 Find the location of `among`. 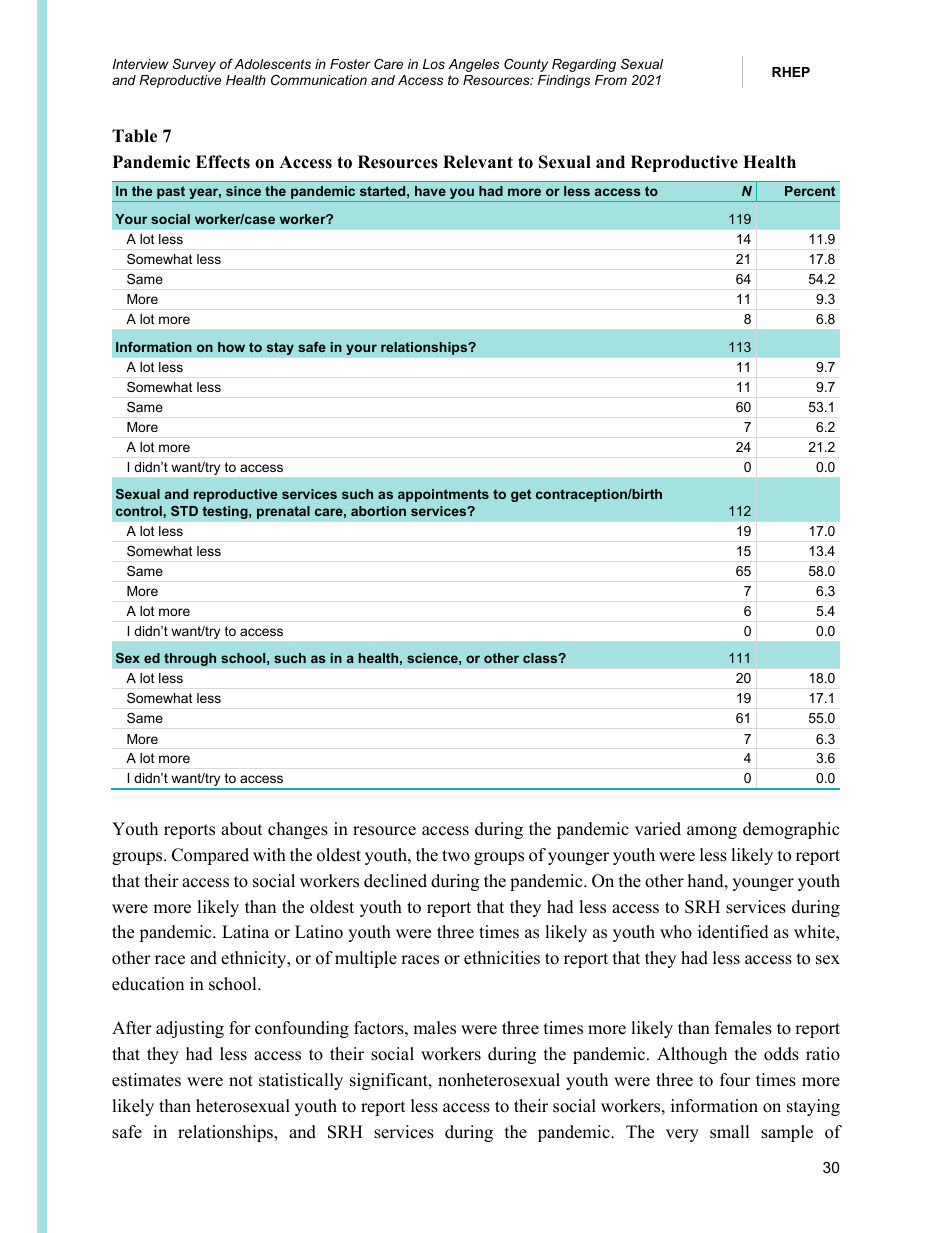

among is located at coordinates (712, 832).
